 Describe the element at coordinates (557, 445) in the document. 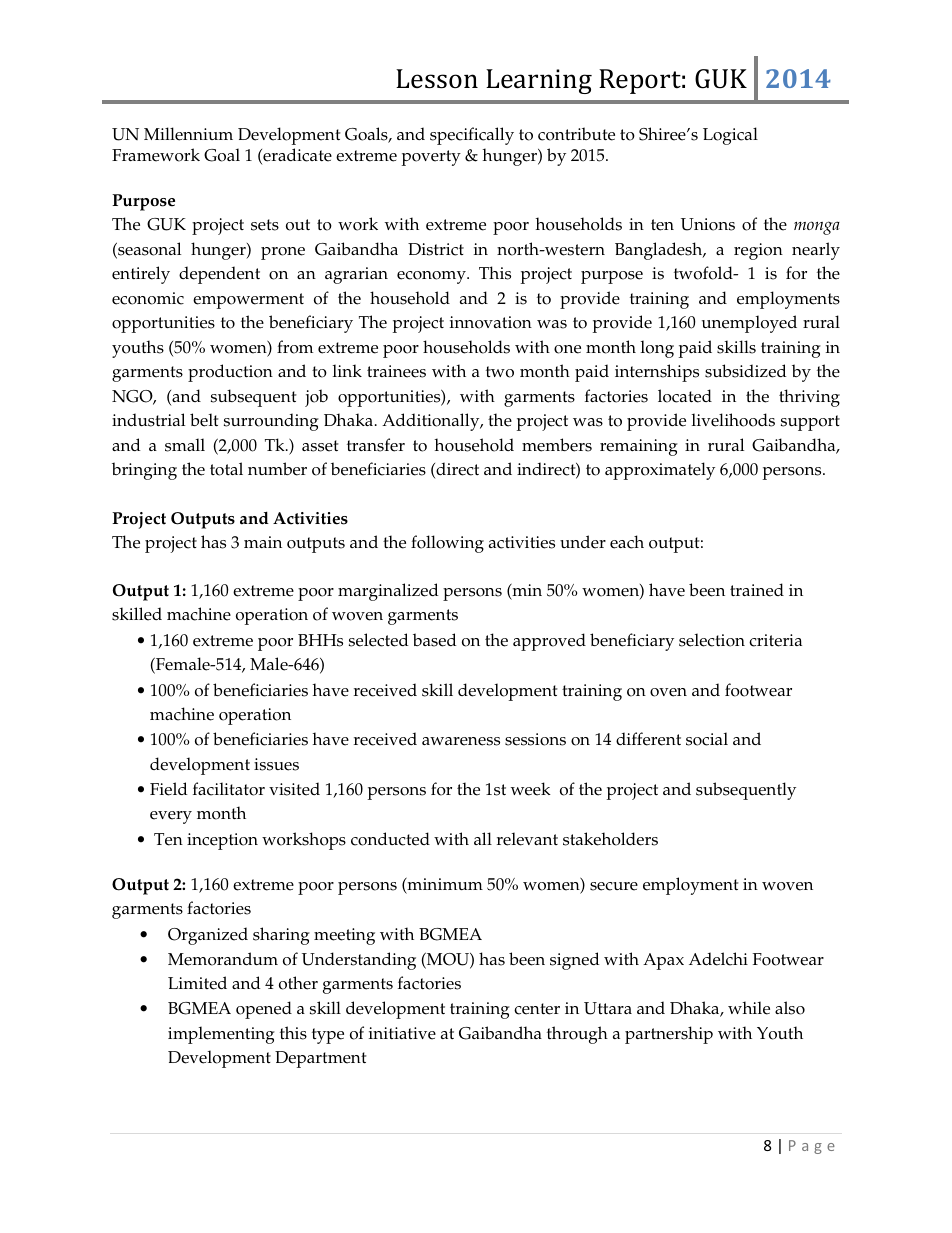

I see `members` at that location.
